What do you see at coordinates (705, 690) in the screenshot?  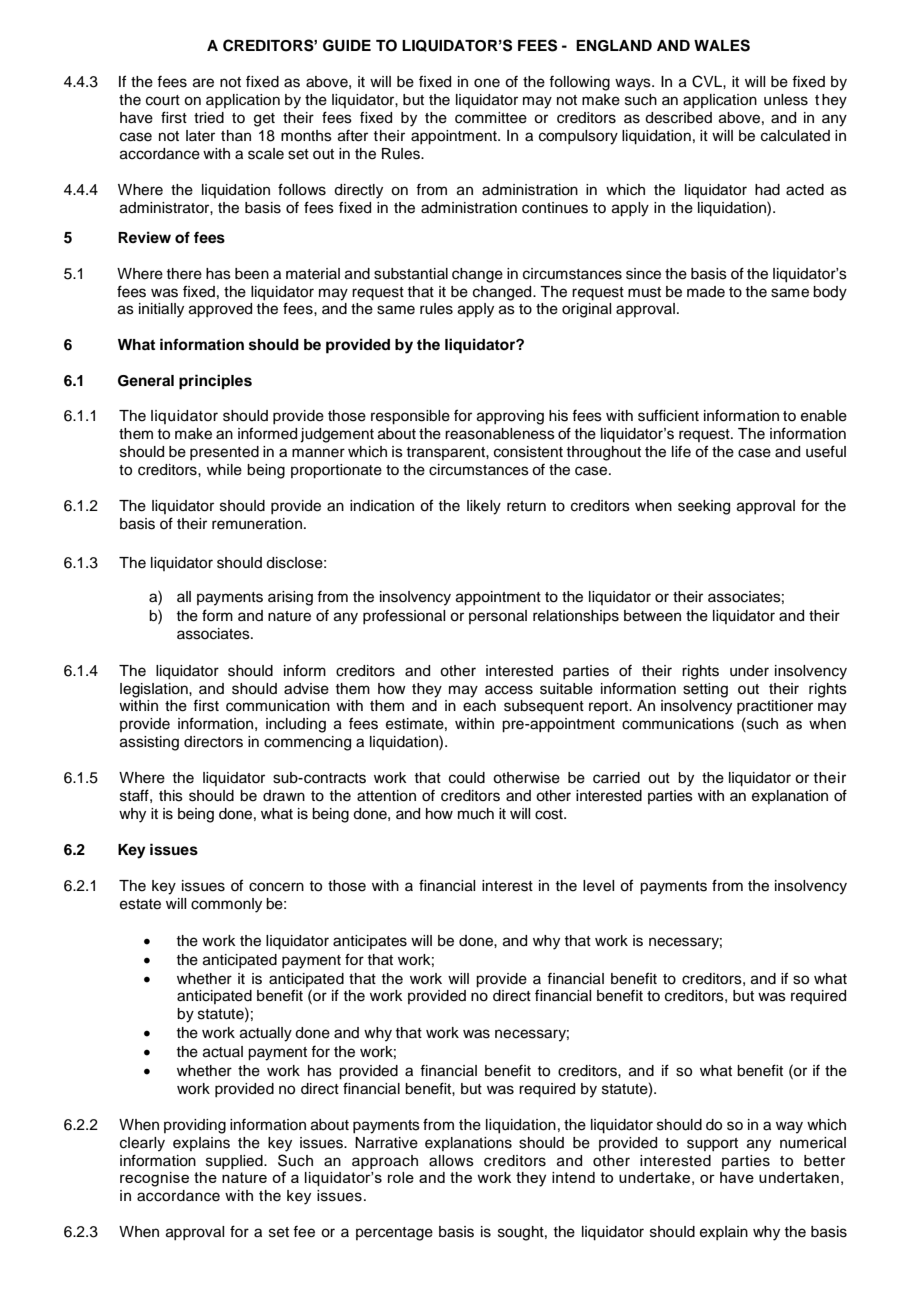 I see `setting` at bounding box center [705, 690].
